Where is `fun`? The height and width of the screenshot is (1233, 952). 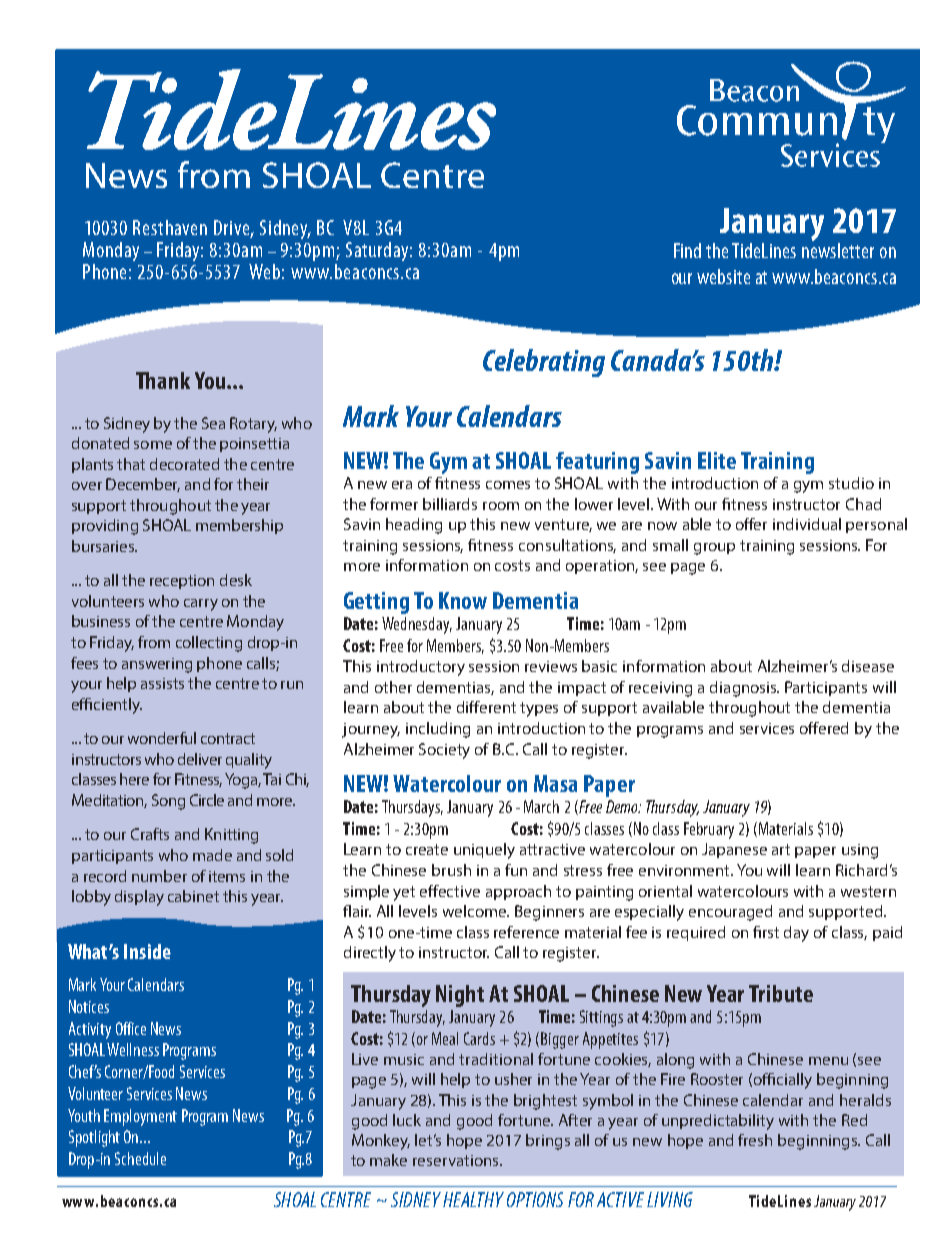 fun is located at coordinates (516, 870).
